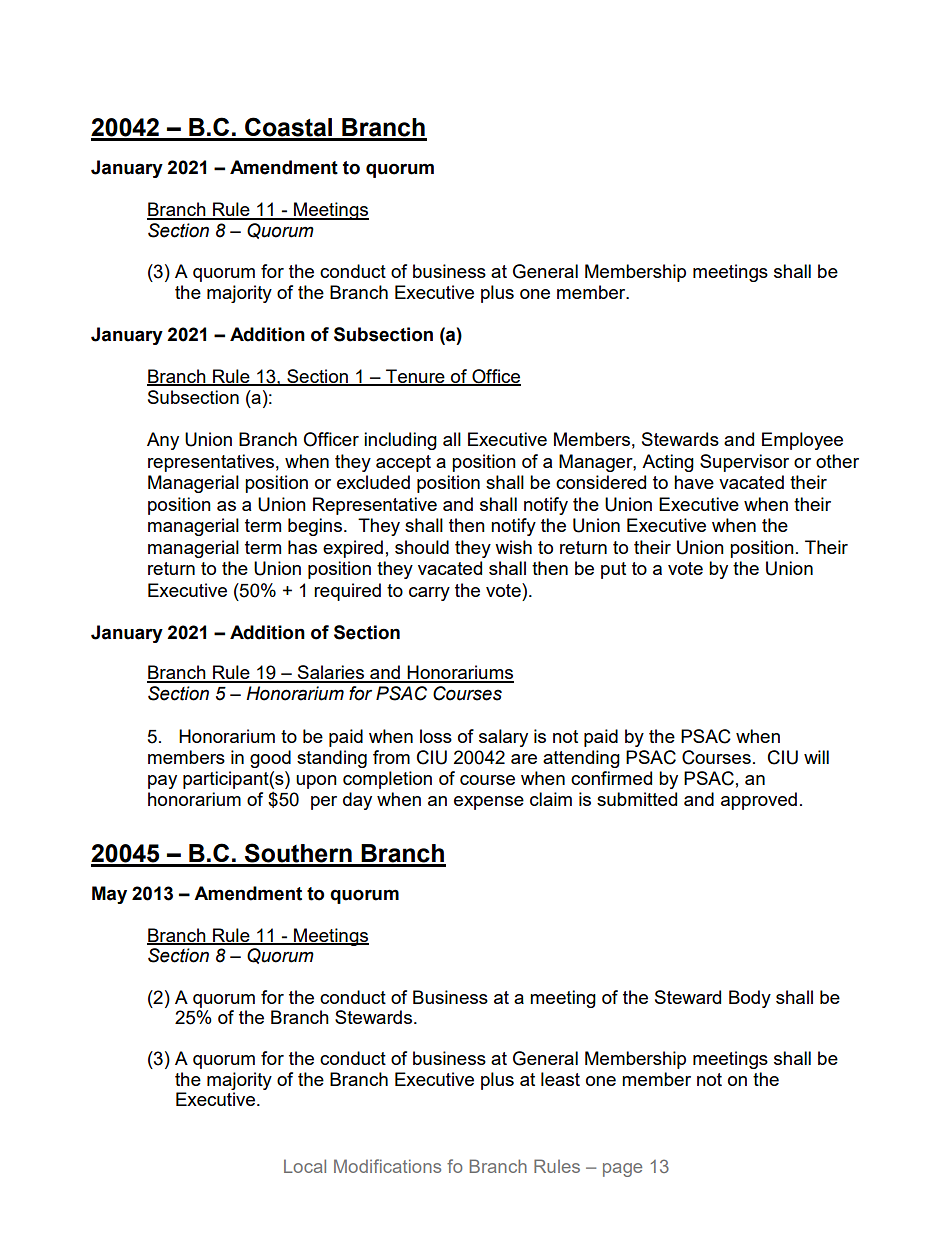 This screenshot has height=1233, width=952. What do you see at coordinates (163, 441) in the screenshot?
I see `Any` at bounding box center [163, 441].
